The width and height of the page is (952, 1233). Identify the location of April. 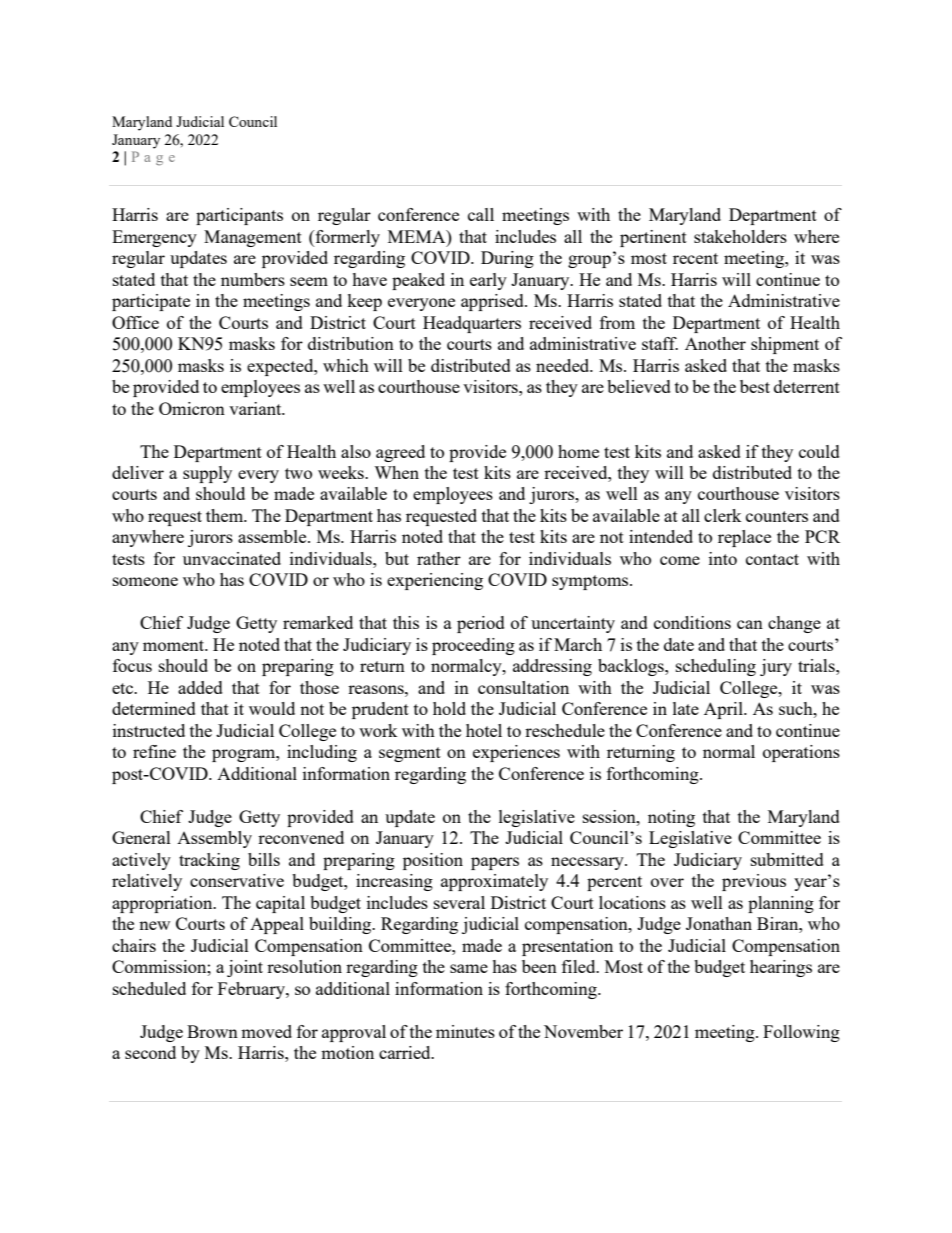
(724, 710).
